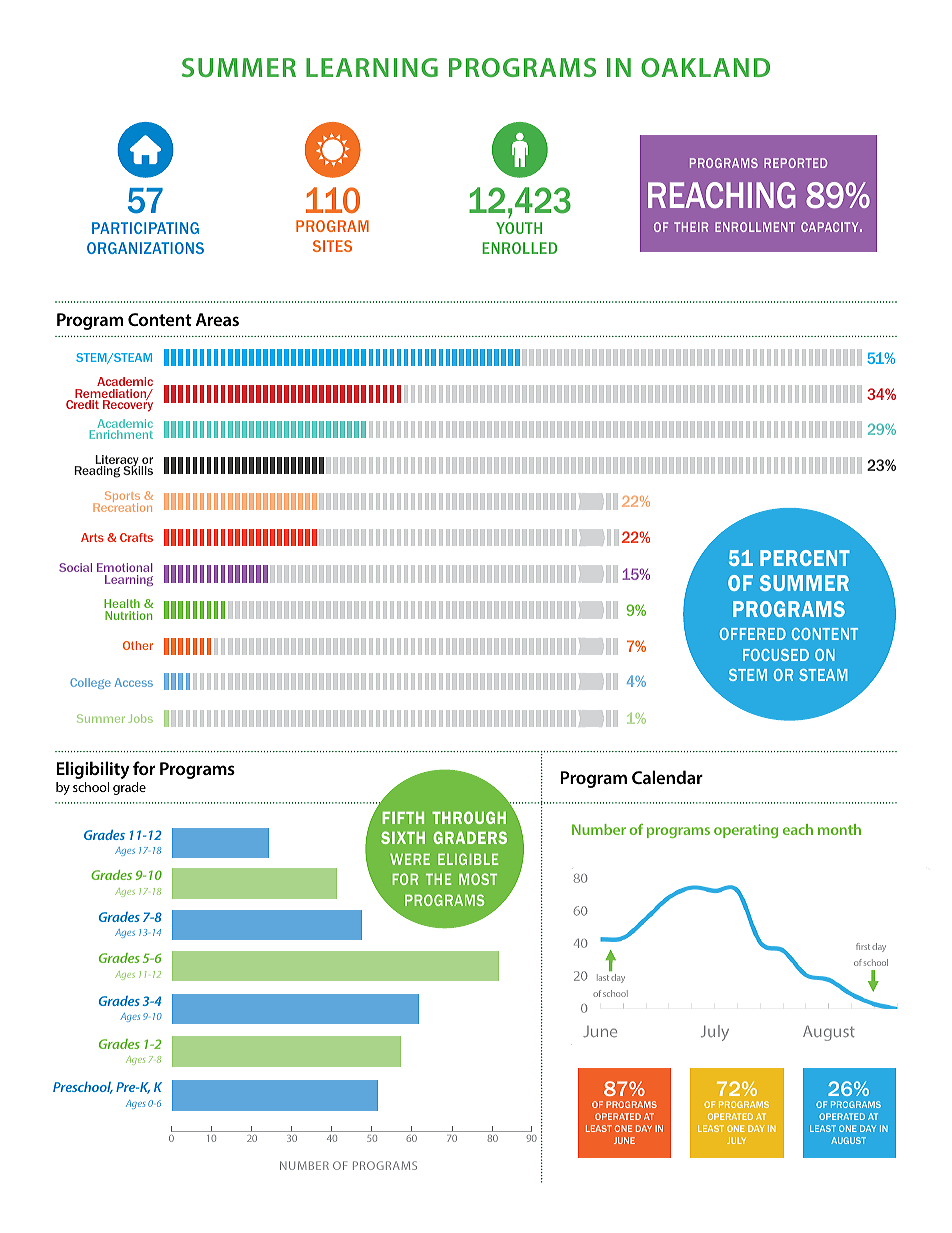  I want to click on participating, so click(145, 228).
